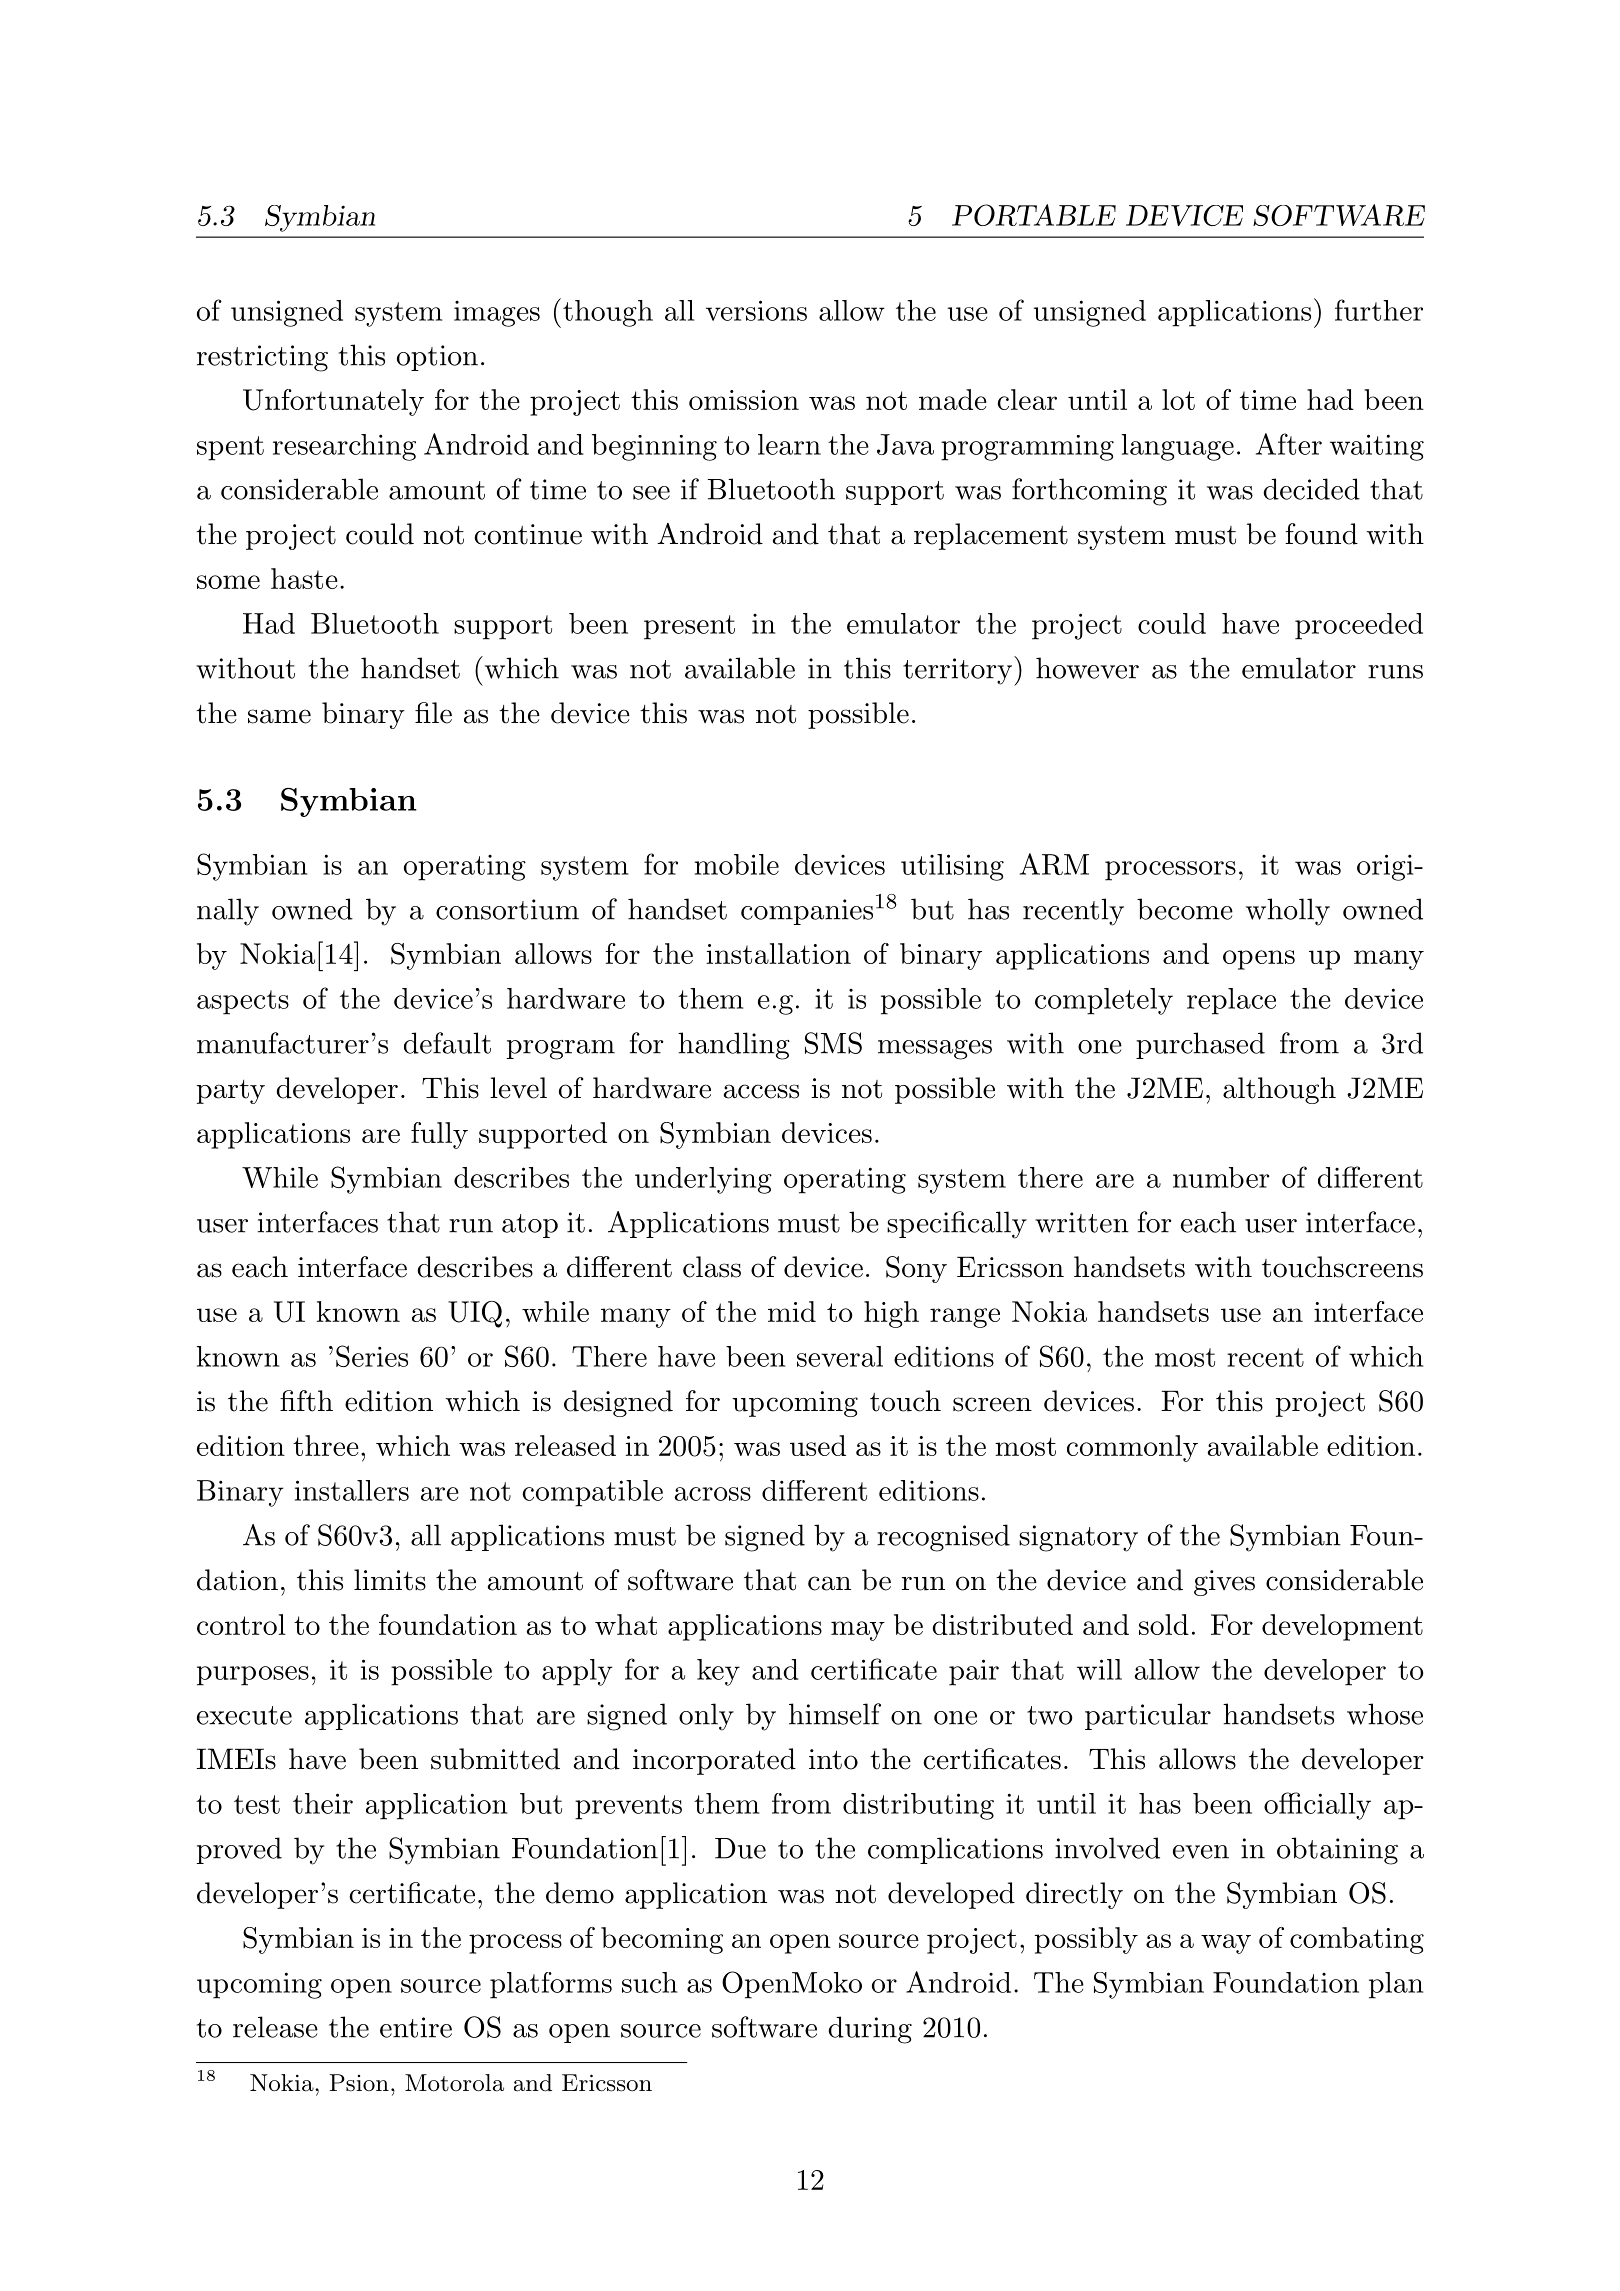 The width and height of the screenshot is (1620, 2291). What do you see at coordinates (437, 358) in the screenshot?
I see `option` at bounding box center [437, 358].
